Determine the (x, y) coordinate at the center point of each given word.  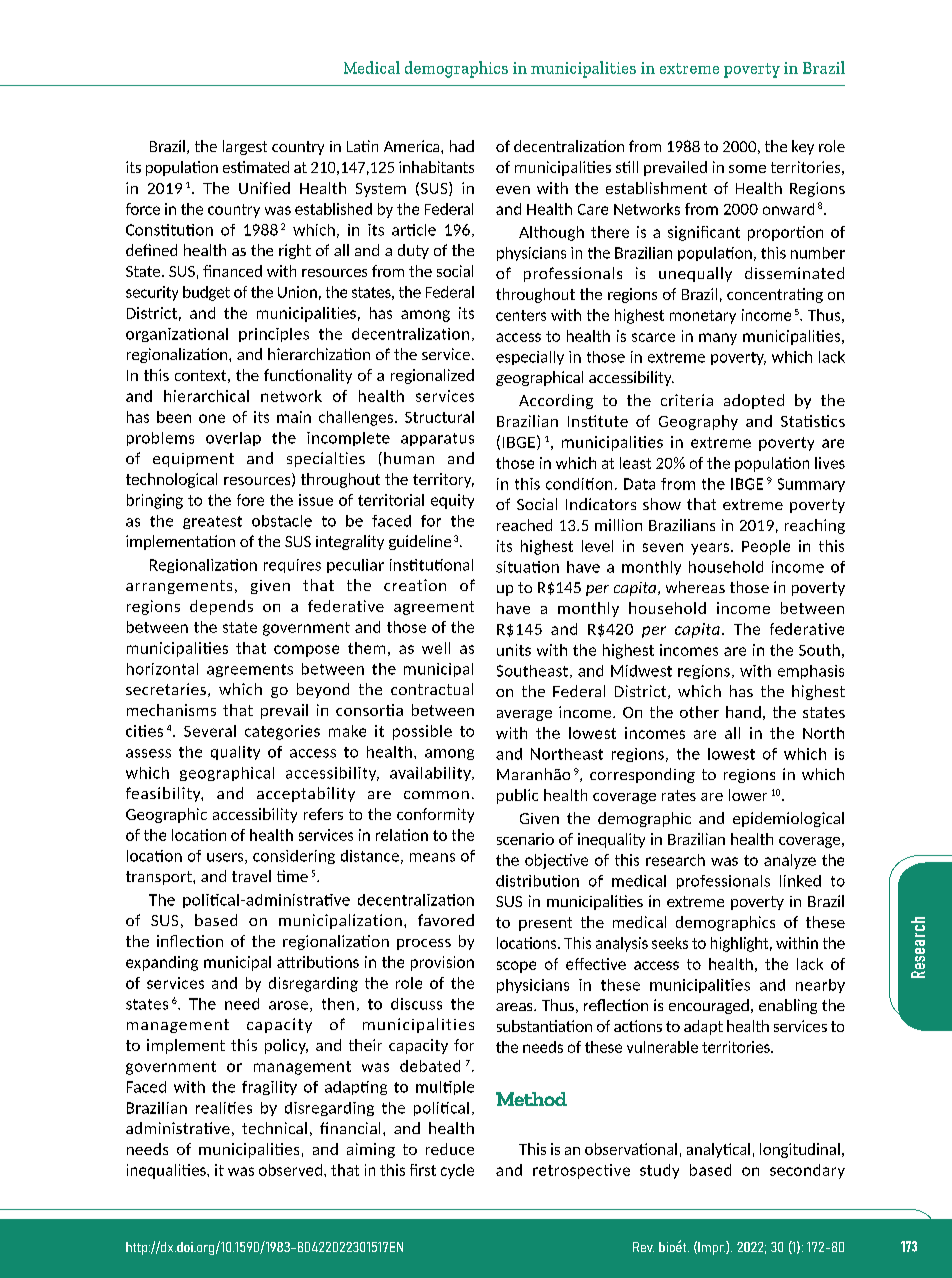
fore (250, 500)
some (747, 169)
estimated (256, 167)
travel (251, 876)
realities (224, 1108)
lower (748, 795)
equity (452, 501)
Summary (811, 485)
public (517, 796)
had (462, 146)
